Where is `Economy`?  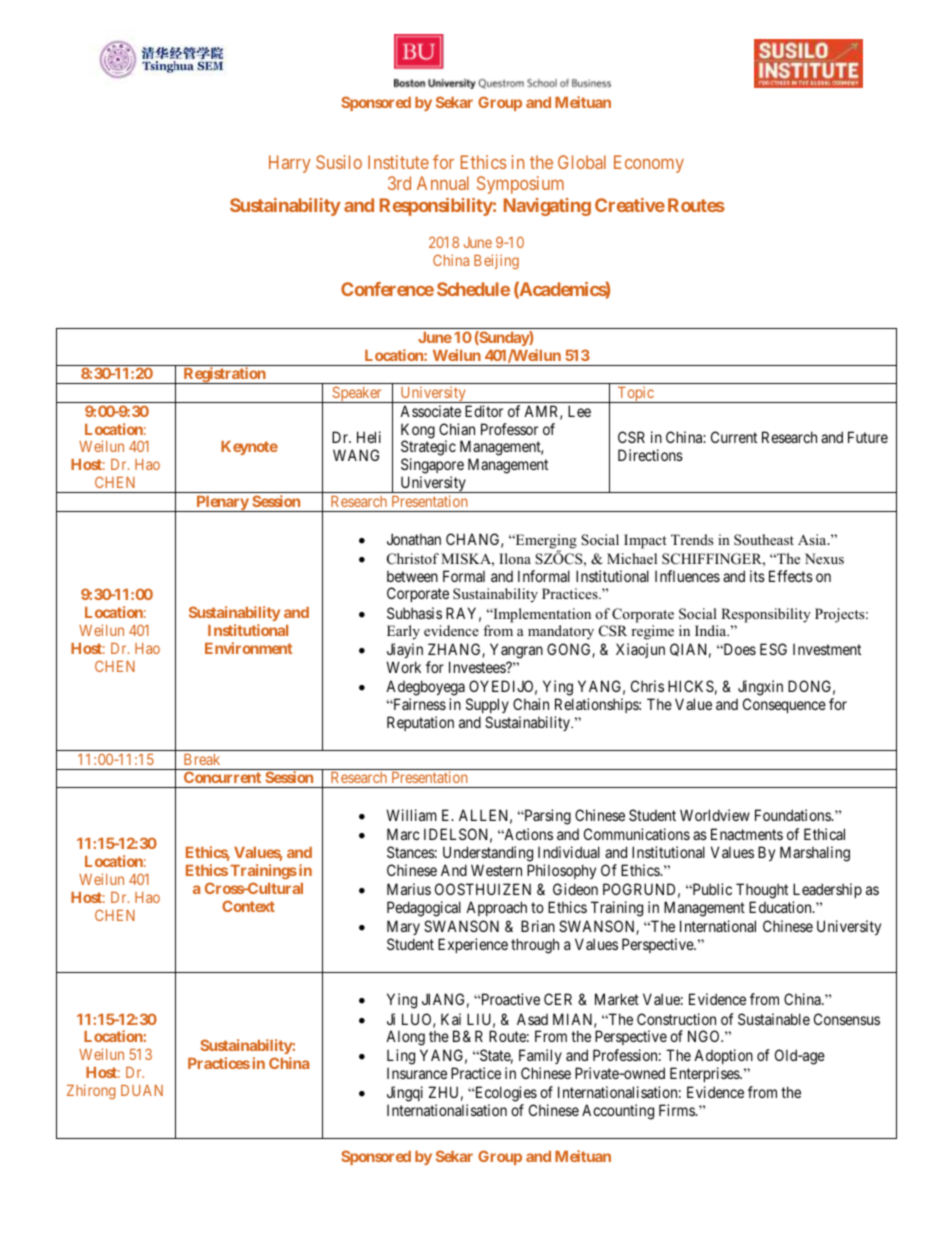 Economy is located at coordinates (649, 164).
